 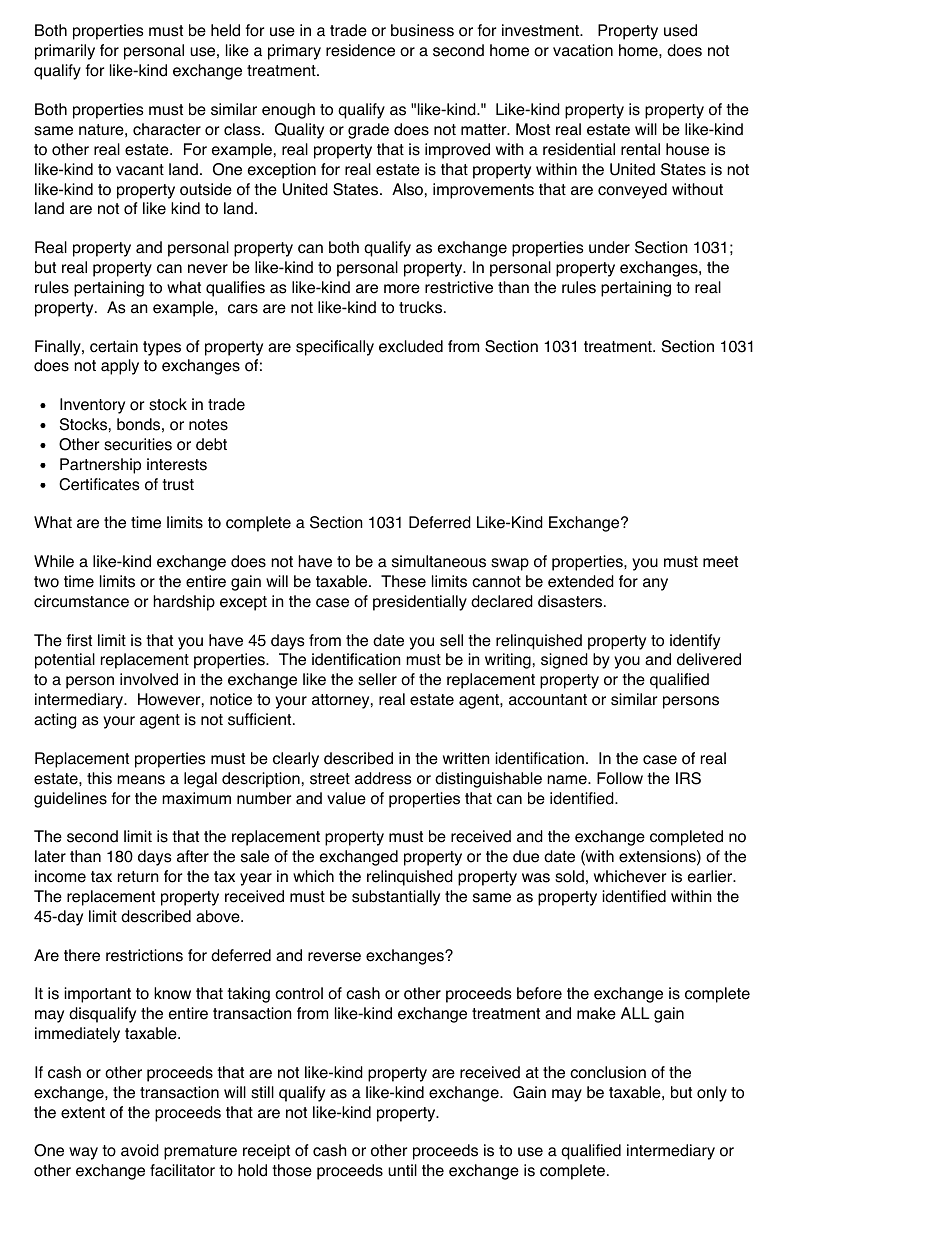 What do you see at coordinates (608, 1072) in the image?
I see `conclusion` at bounding box center [608, 1072].
